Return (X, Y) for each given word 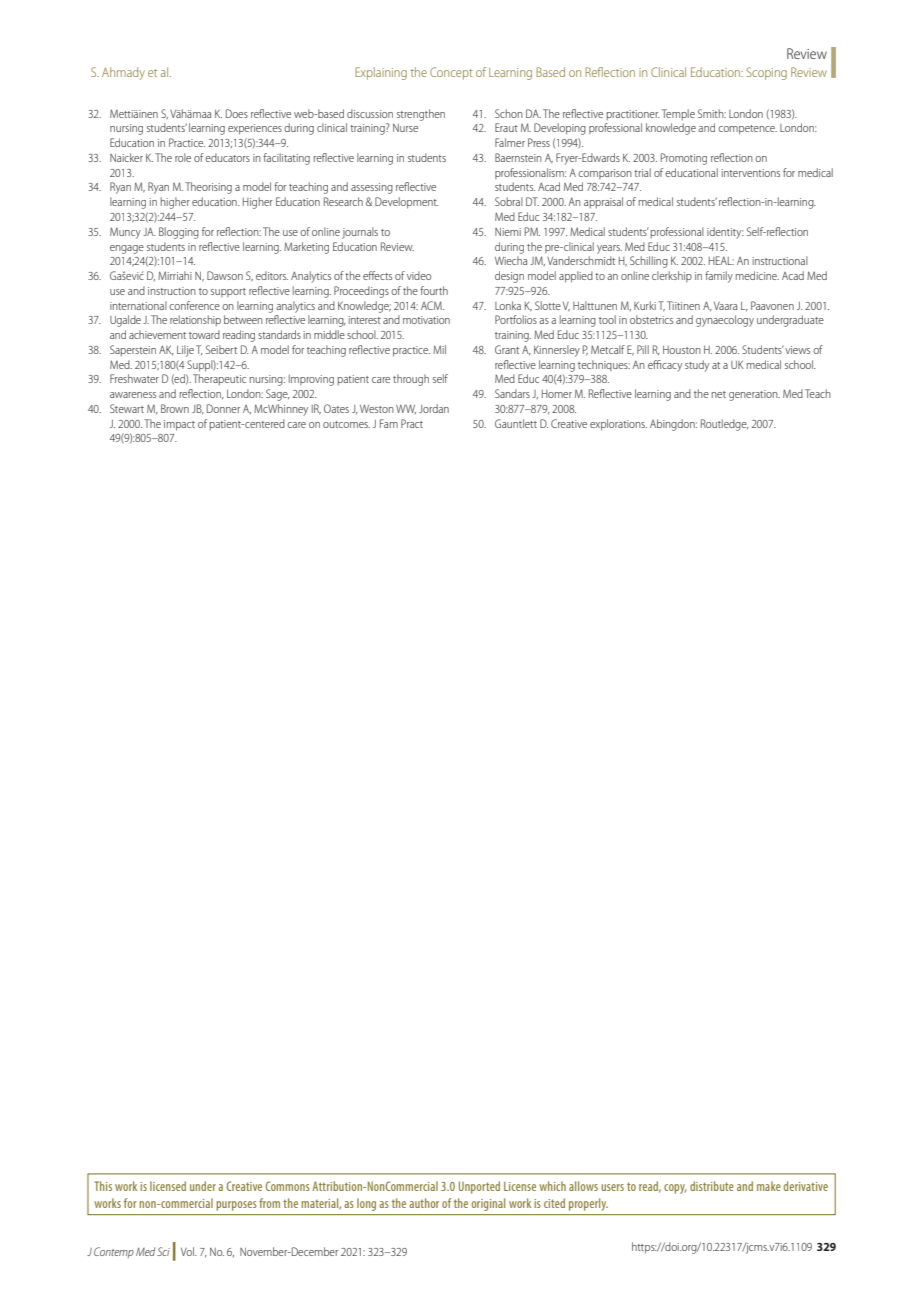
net (719, 394)
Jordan (434, 408)
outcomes (346, 424)
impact (179, 425)
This (103, 1186)
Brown (175, 408)
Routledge (725, 425)
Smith (712, 113)
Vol (188, 1251)
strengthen (421, 115)
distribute (712, 1186)
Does (237, 113)
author (424, 1203)
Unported (479, 1187)
